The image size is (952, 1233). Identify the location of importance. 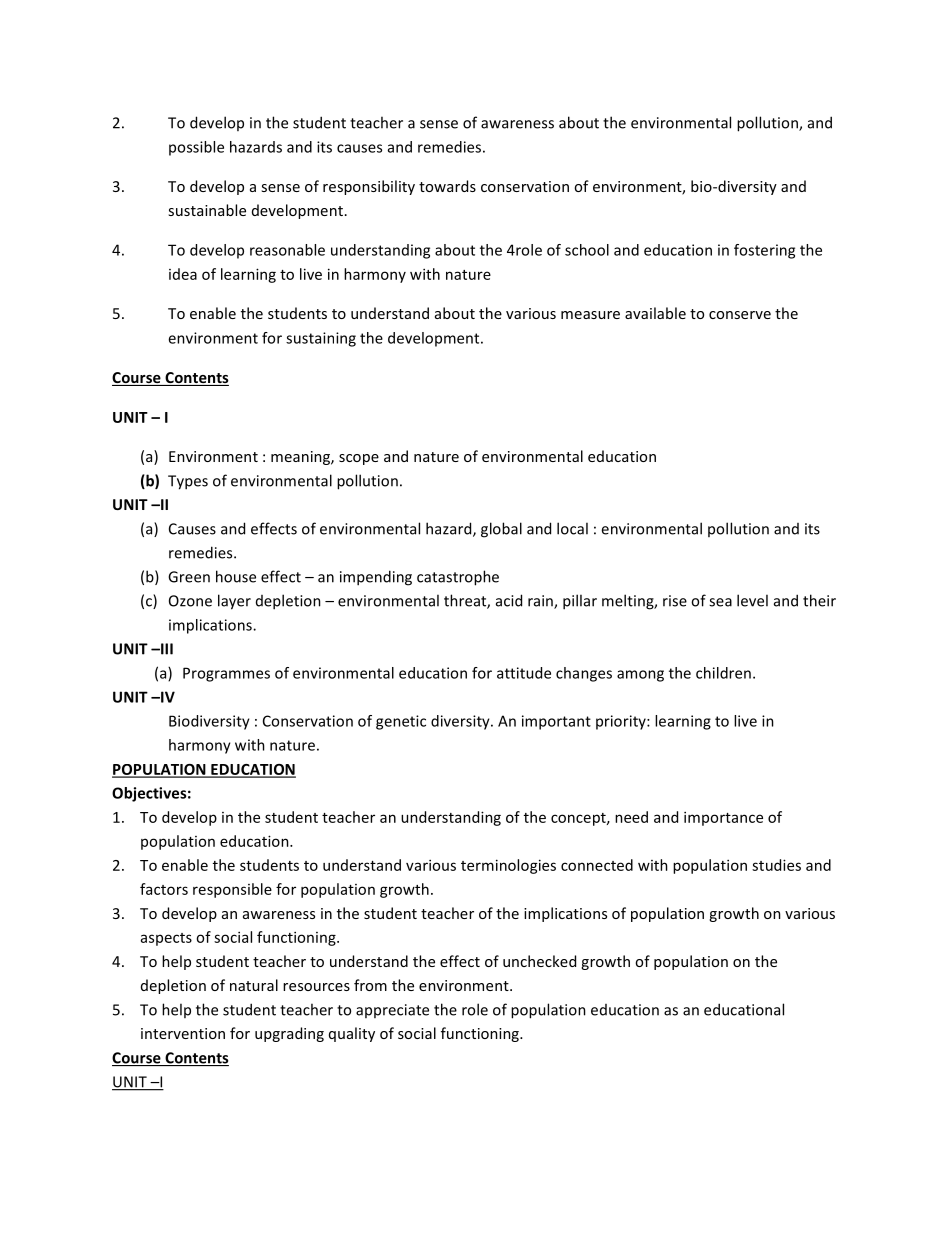
(723, 818).
